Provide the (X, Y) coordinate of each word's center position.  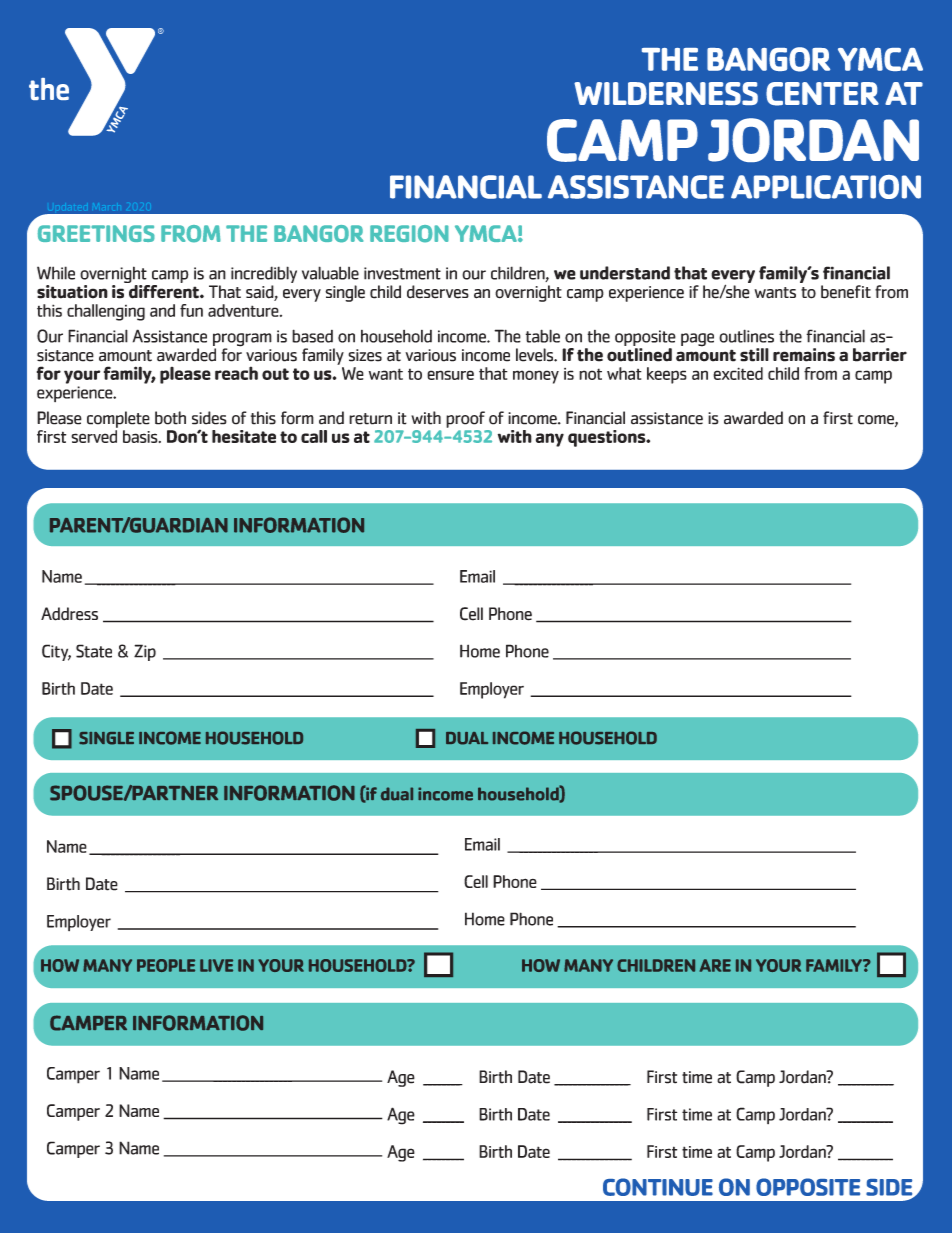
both (170, 418)
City (56, 652)
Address (69, 614)
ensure (450, 375)
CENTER (822, 94)
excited (738, 373)
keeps (667, 375)
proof (465, 419)
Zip (145, 652)
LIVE (216, 965)
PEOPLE (166, 965)
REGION (409, 234)
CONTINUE (658, 1187)
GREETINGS (96, 233)
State (94, 651)
